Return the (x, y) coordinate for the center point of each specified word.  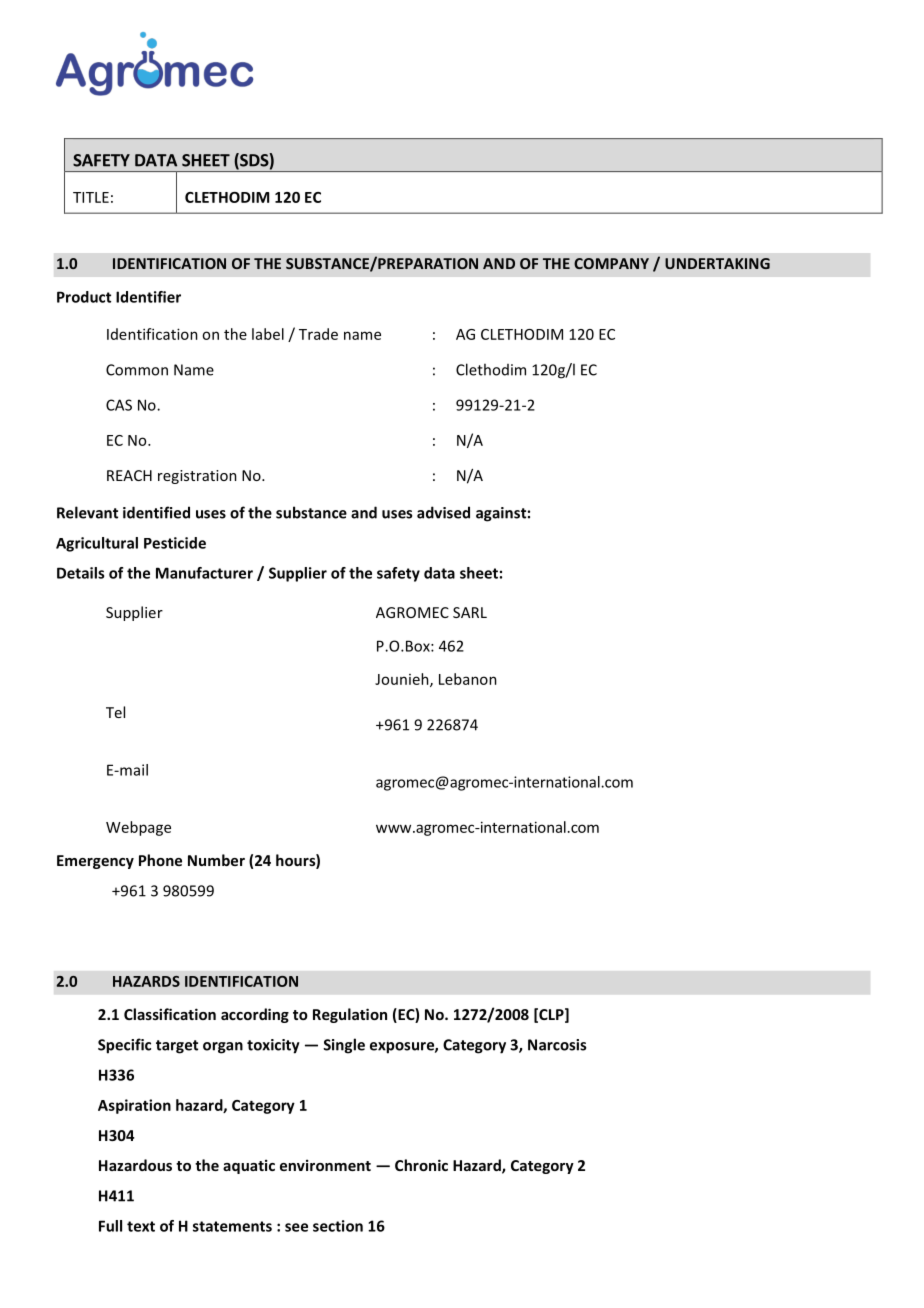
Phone (160, 860)
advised (443, 512)
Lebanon (468, 679)
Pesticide (175, 543)
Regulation (350, 1015)
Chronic (421, 1165)
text (141, 1226)
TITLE (91, 197)
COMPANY (611, 263)
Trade (318, 334)
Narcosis (557, 1045)
